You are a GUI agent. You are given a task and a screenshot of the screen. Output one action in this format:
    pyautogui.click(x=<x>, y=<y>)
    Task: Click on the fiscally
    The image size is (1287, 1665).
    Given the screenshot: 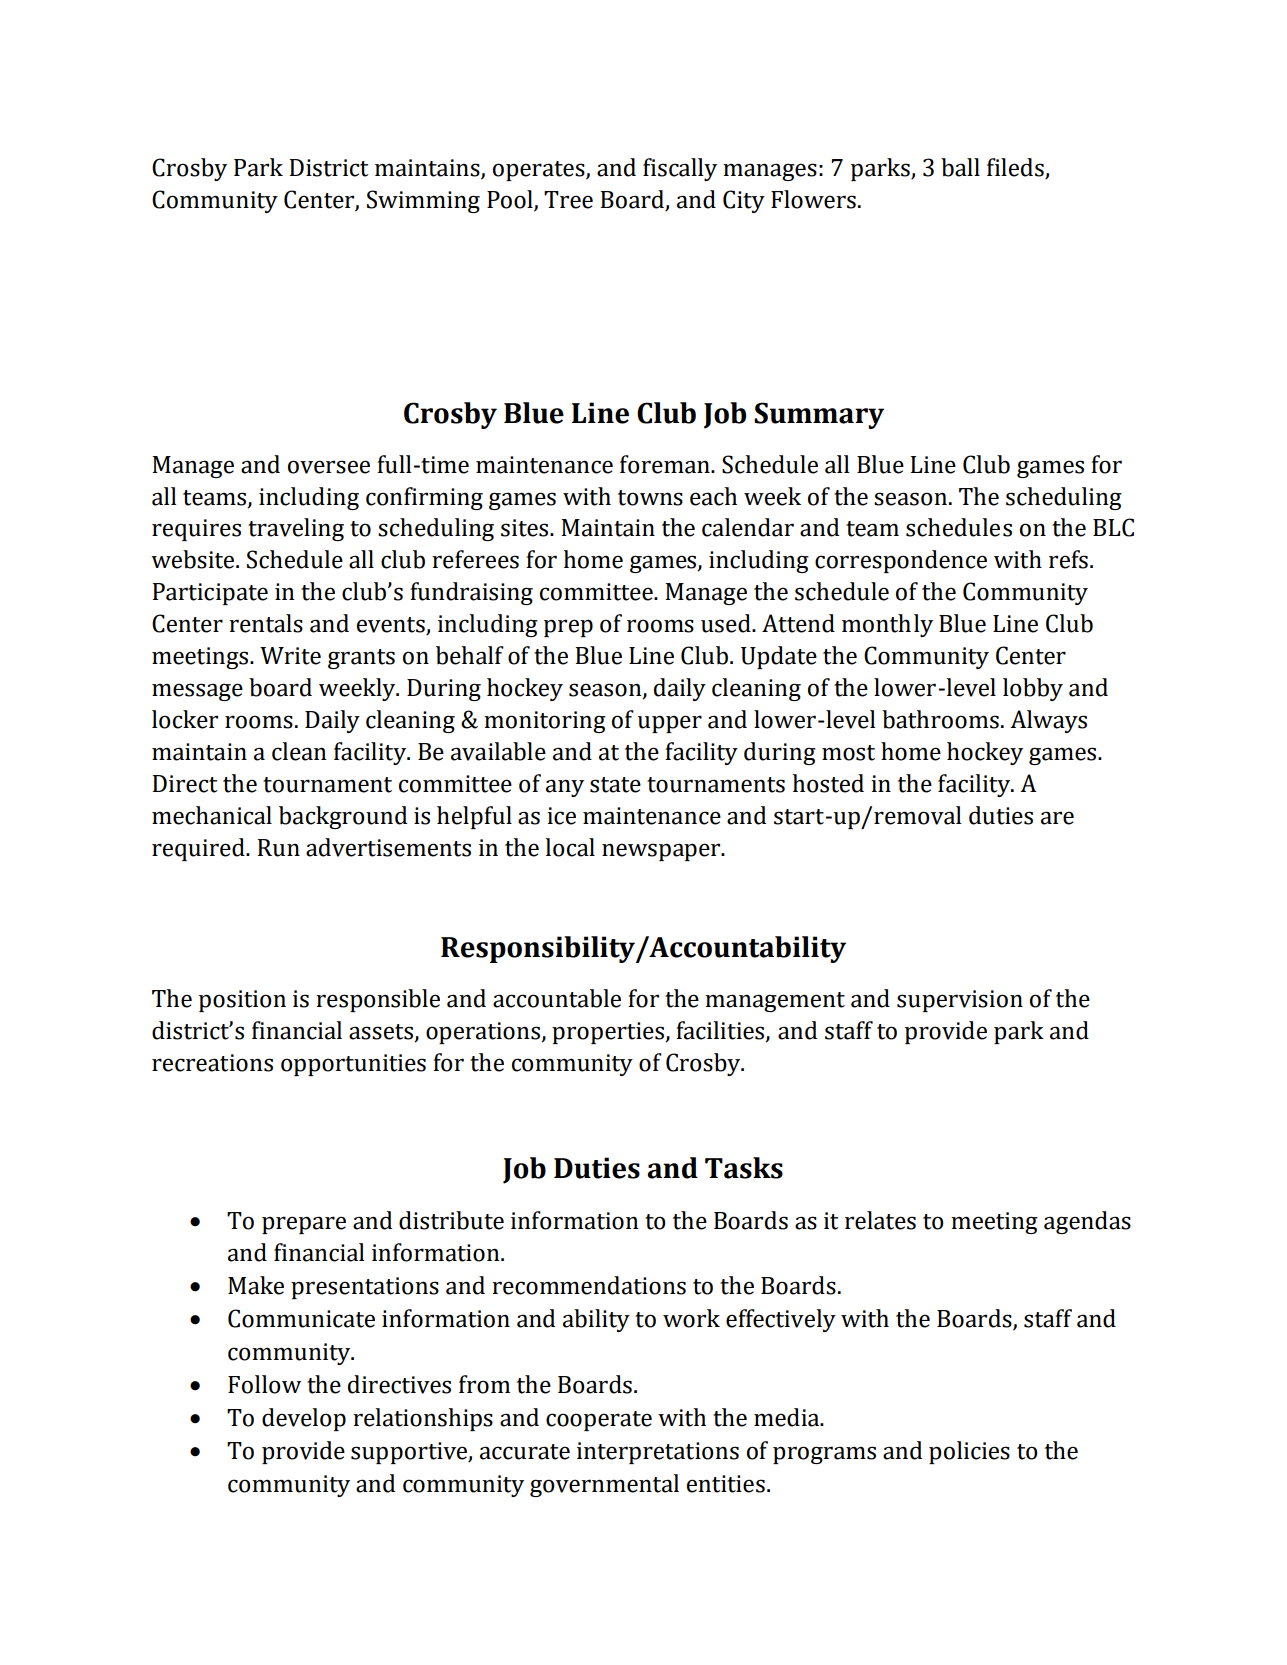 What is the action you would take?
    pyautogui.click(x=680, y=169)
